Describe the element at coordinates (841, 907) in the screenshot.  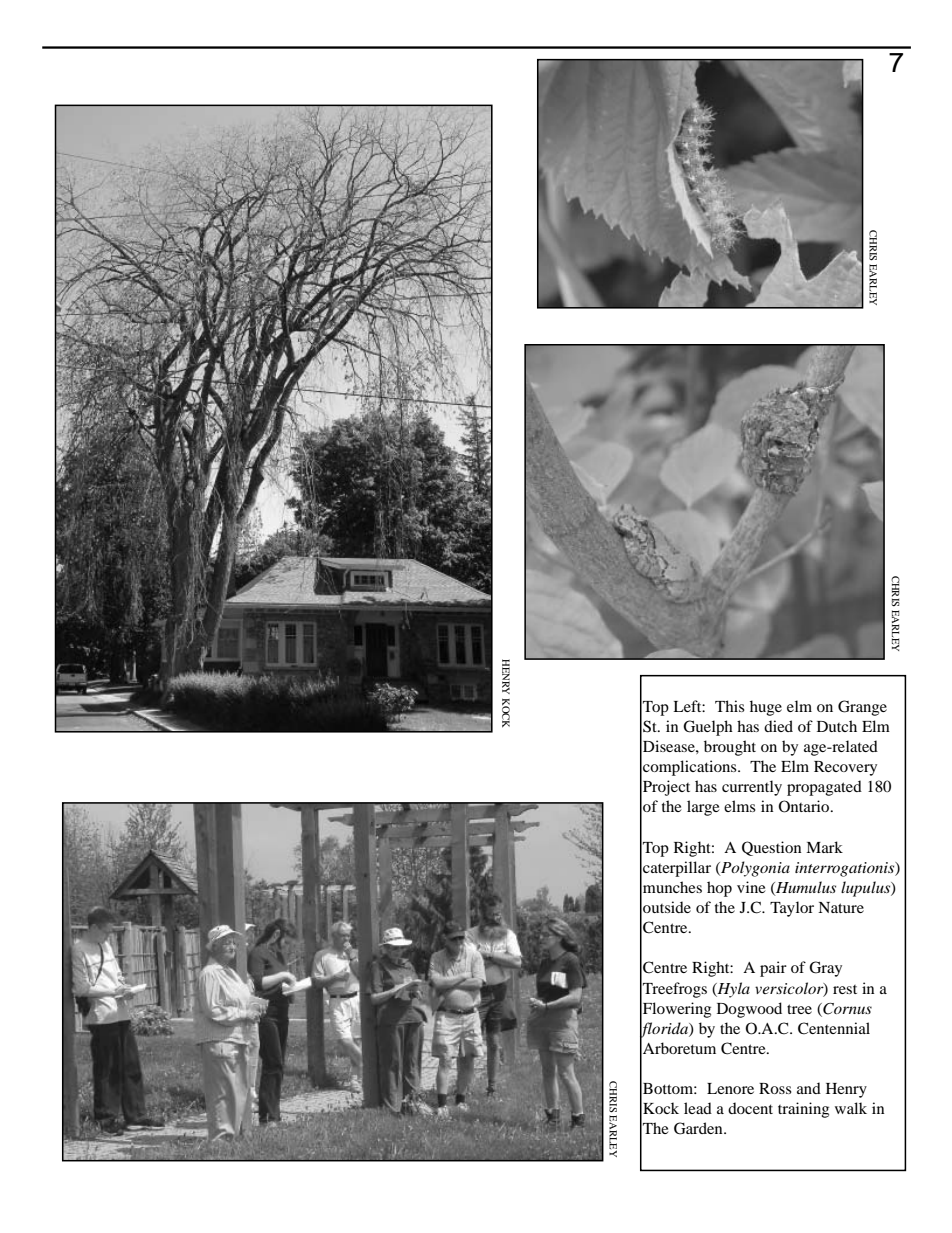
I see `Nature` at that location.
